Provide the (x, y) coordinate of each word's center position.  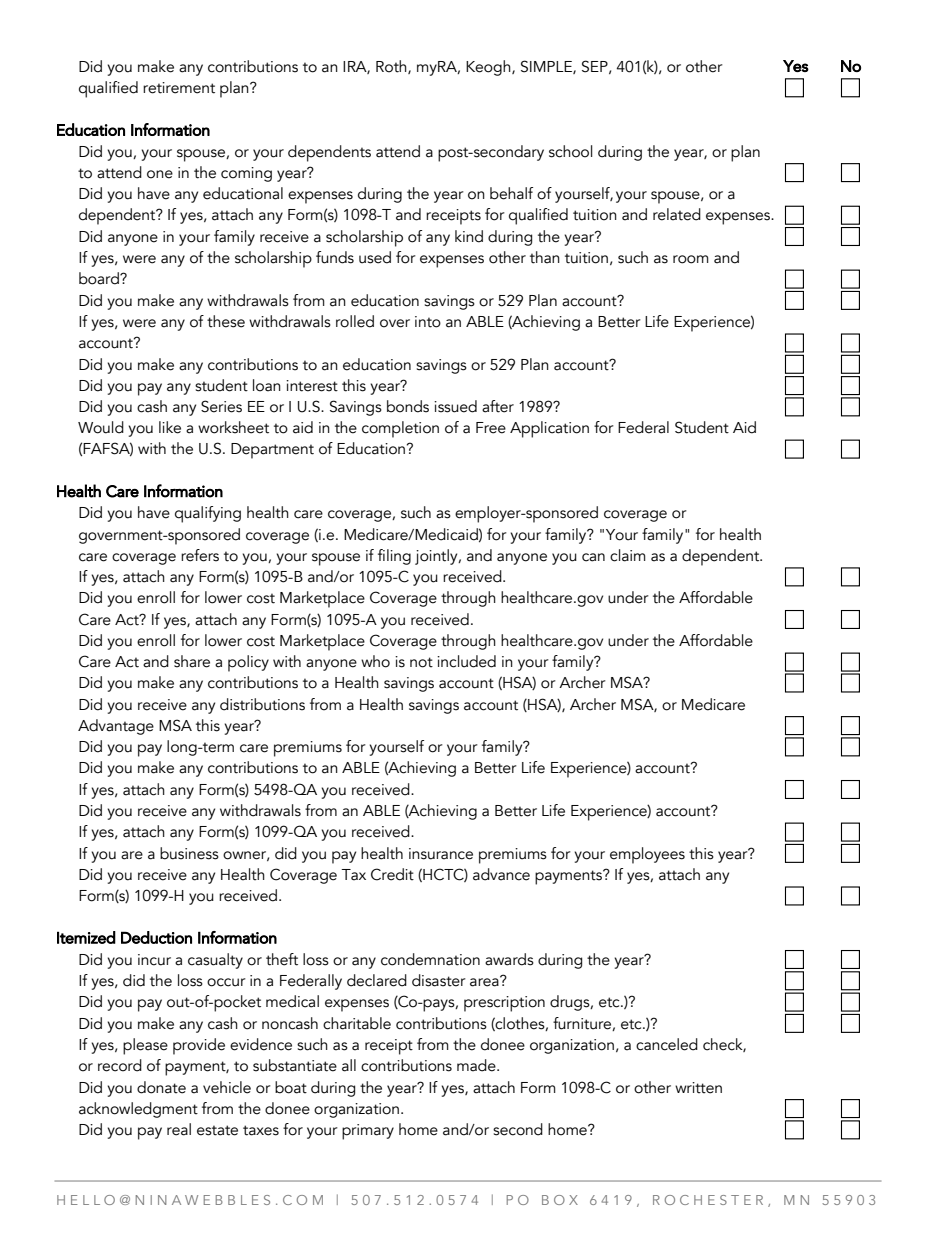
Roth (392, 67)
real (179, 1129)
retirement (179, 88)
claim (628, 555)
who (375, 661)
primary (368, 1132)
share (192, 661)
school (571, 151)
